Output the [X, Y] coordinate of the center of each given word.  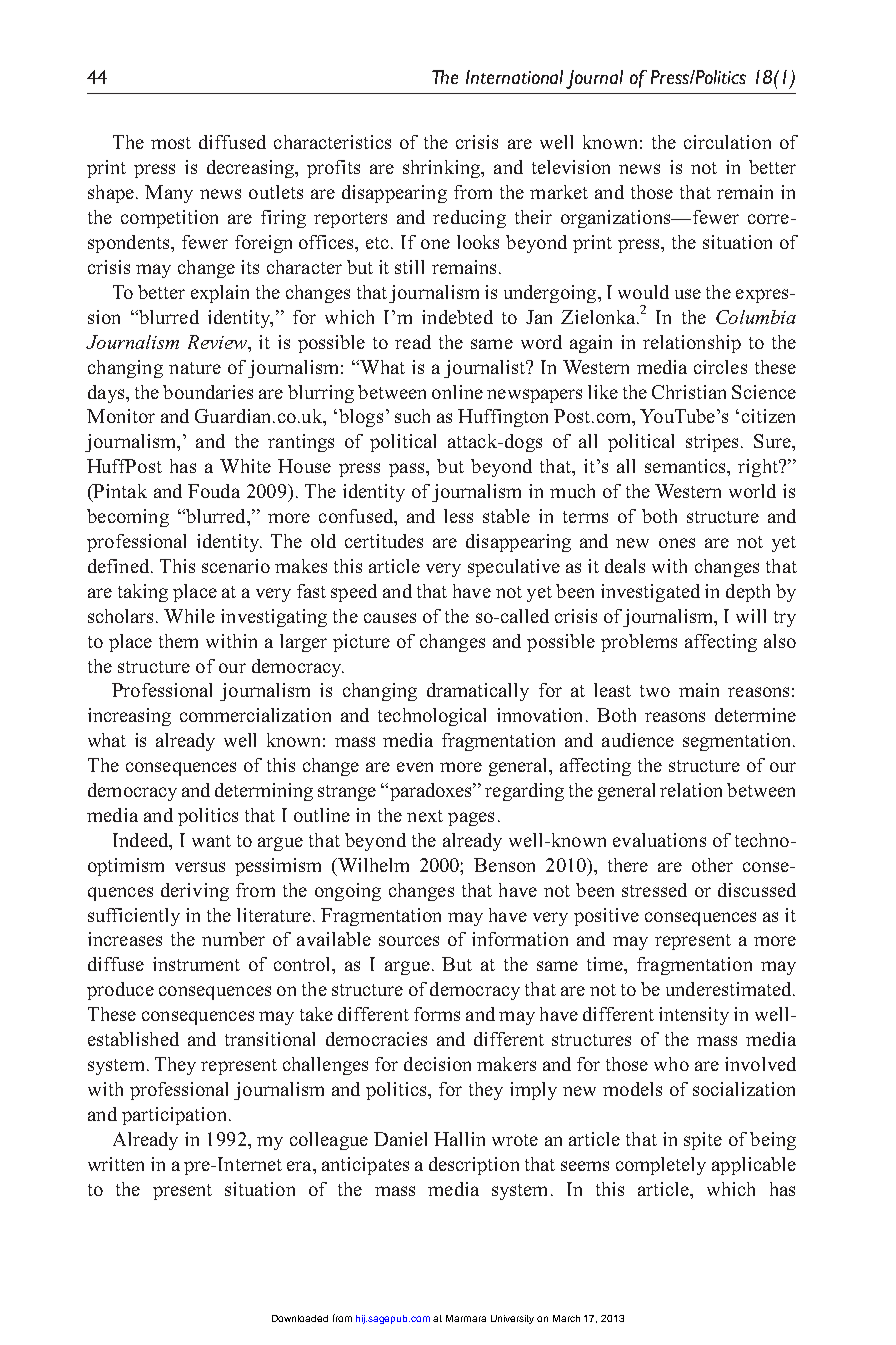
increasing [129, 717]
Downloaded [300, 1318]
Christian [689, 392]
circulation [727, 142]
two [655, 691]
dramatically [478, 692]
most [171, 143]
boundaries [208, 392]
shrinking [443, 169]
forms [437, 1014]
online [457, 392]
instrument [196, 964]
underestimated [730, 989]
